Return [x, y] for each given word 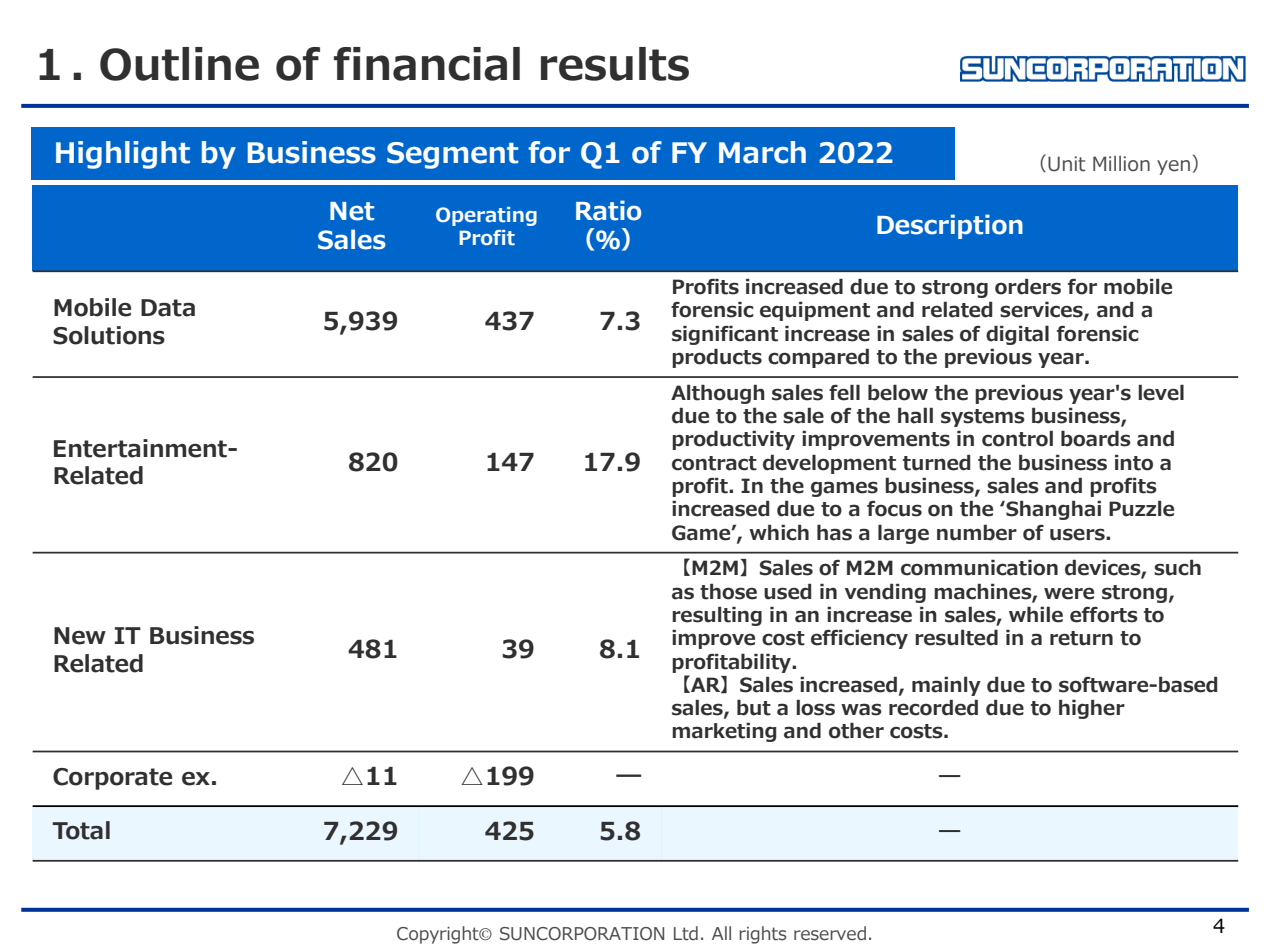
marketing [724, 732]
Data [168, 308]
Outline [179, 64]
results [615, 64]
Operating [486, 216]
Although [718, 394]
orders [1028, 286]
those [728, 591]
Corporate [112, 779]
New [80, 636]
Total [81, 830]
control [1017, 438]
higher [1092, 709]
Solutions [109, 335]
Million [1121, 164]
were [1069, 593]
